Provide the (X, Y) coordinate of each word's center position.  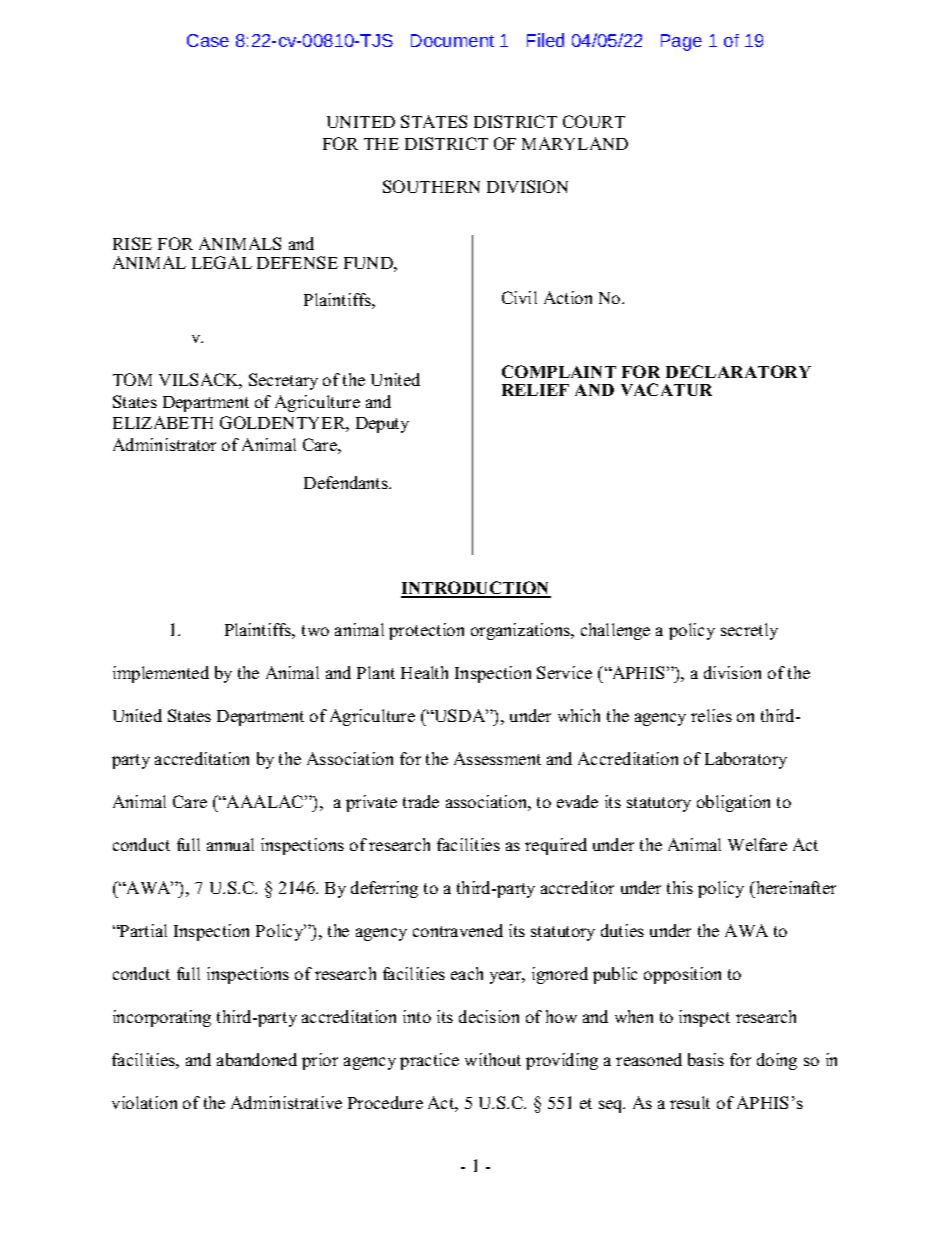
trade (421, 801)
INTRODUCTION (476, 589)
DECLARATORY (738, 371)
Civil (519, 297)
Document (452, 40)
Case (208, 40)
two (315, 630)
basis (706, 1059)
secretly (749, 631)
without (493, 1059)
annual (230, 844)
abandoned (257, 1059)
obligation (733, 803)
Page (681, 42)
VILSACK (200, 381)
